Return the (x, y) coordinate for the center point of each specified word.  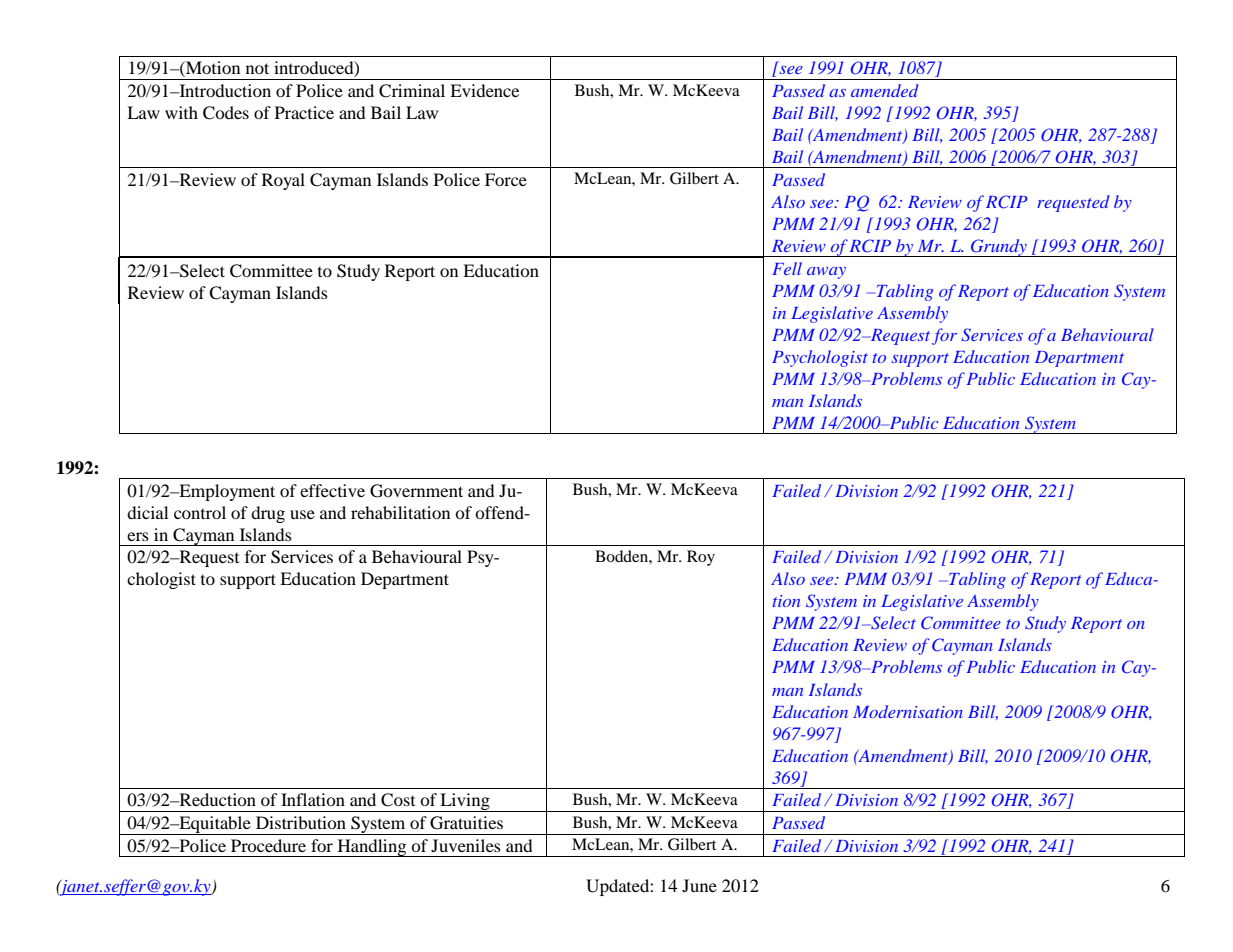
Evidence (484, 90)
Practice (304, 112)
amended (885, 90)
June (699, 885)
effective (332, 490)
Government (416, 491)
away (826, 273)
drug (268, 514)
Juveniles (466, 845)
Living (465, 802)
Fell (787, 268)
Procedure (268, 845)
